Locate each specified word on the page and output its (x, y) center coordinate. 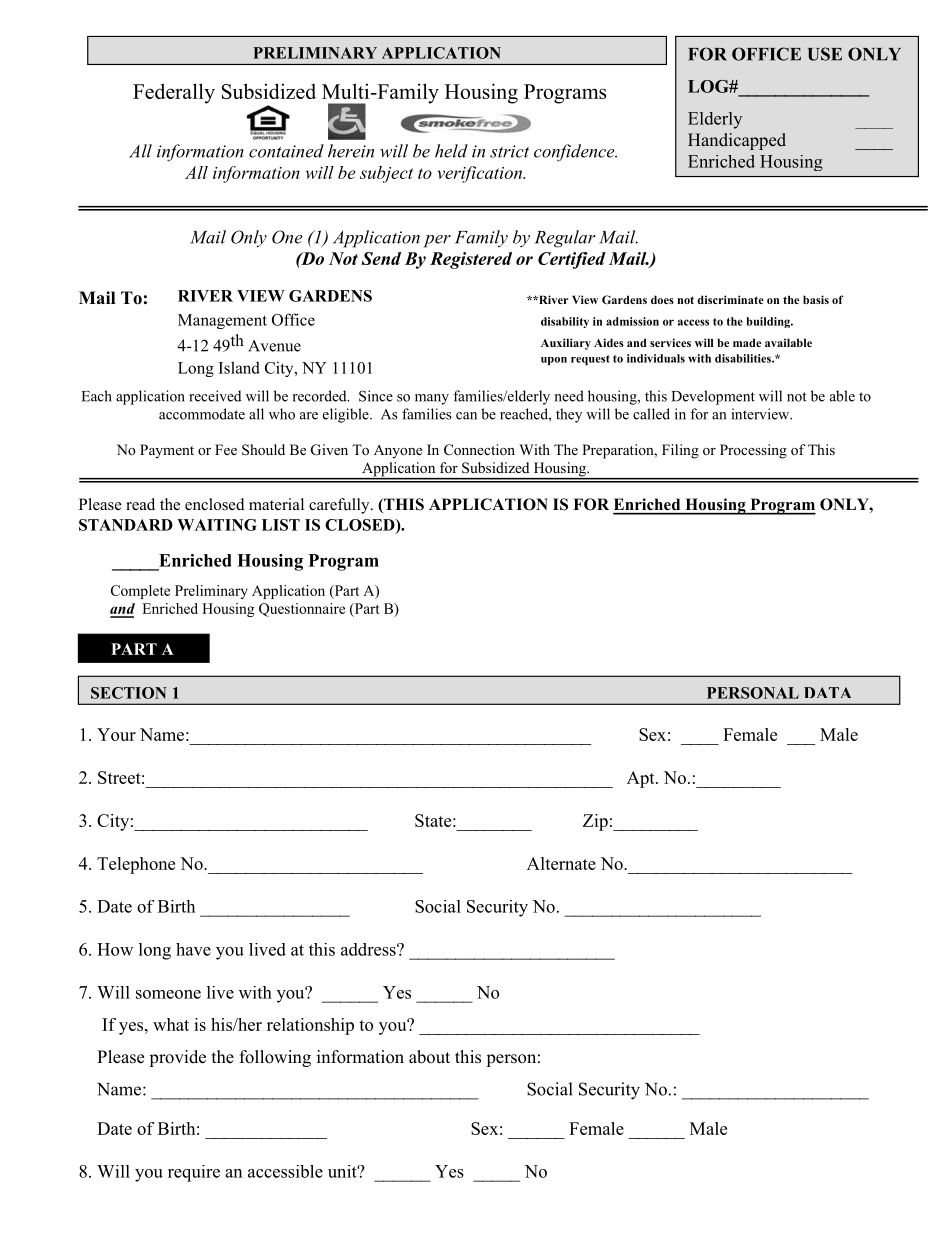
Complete (140, 592)
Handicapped (737, 141)
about (429, 1057)
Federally (174, 93)
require (194, 1173)
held (451, 151)
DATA (827, 692)
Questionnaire (302, 610)
